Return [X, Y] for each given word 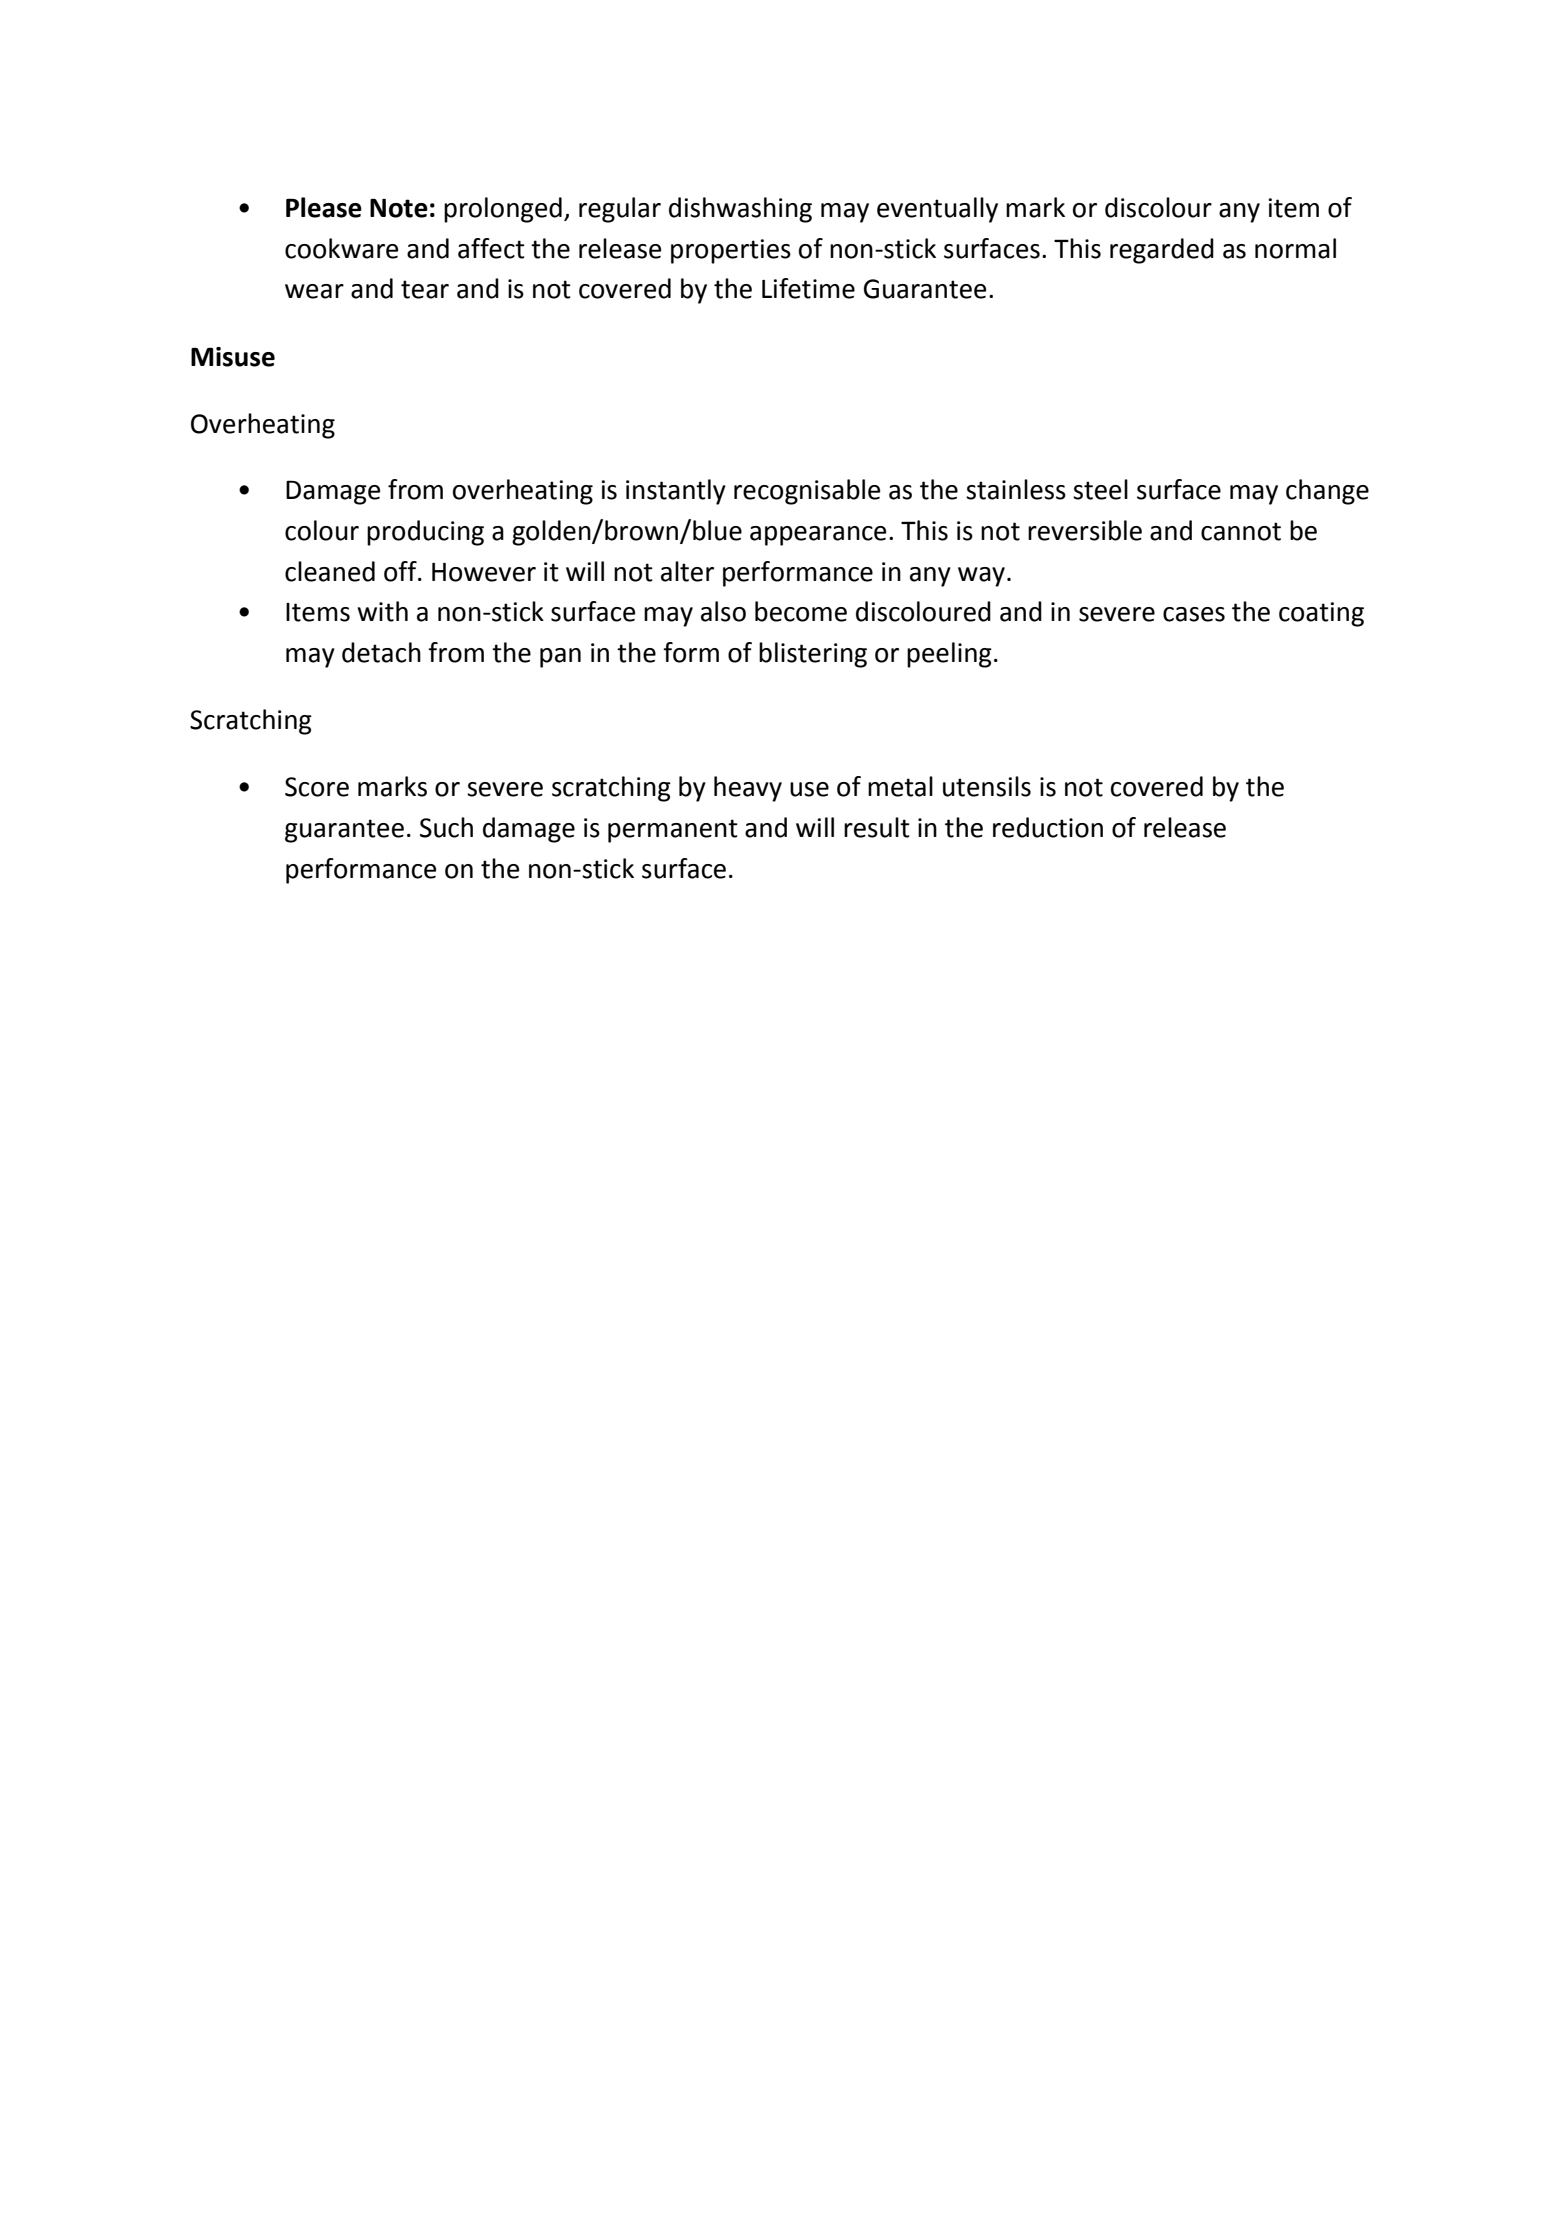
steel [1100, 489]
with [382, 611]
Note [399, 208]
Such [446, 827]
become [801, 611]
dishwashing [740, 210]
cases [1194, 614]
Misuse [233, 357]
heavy [748, 789]
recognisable [807, 492]
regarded [1162, 251]
